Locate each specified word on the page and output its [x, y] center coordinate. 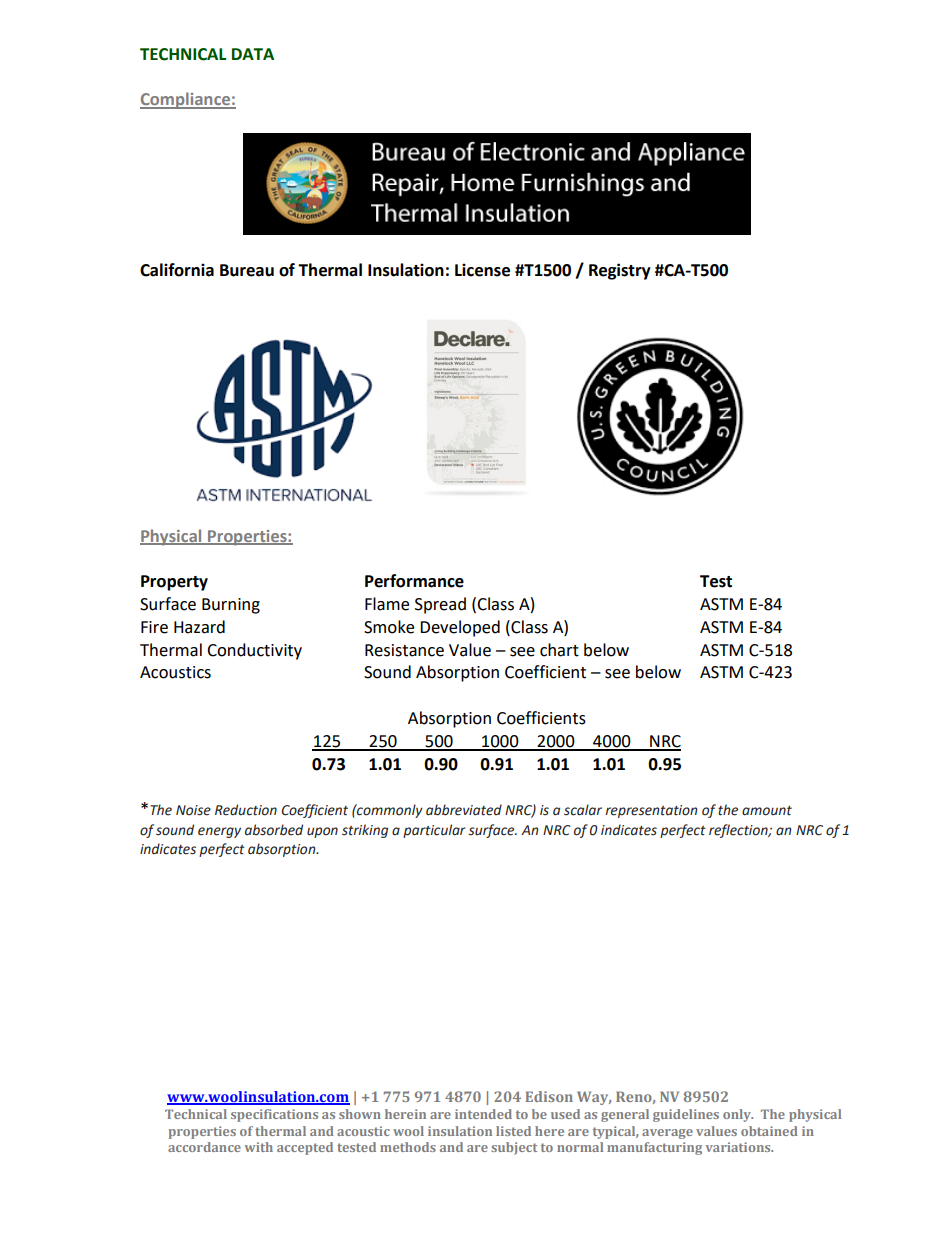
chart [559, 650]
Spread [440, 605]
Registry [620, 271]
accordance [204, 1147]
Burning [231, 606]
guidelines [686, 1115]
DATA [253, 54]
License [482, 270]
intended [483, 1114]
